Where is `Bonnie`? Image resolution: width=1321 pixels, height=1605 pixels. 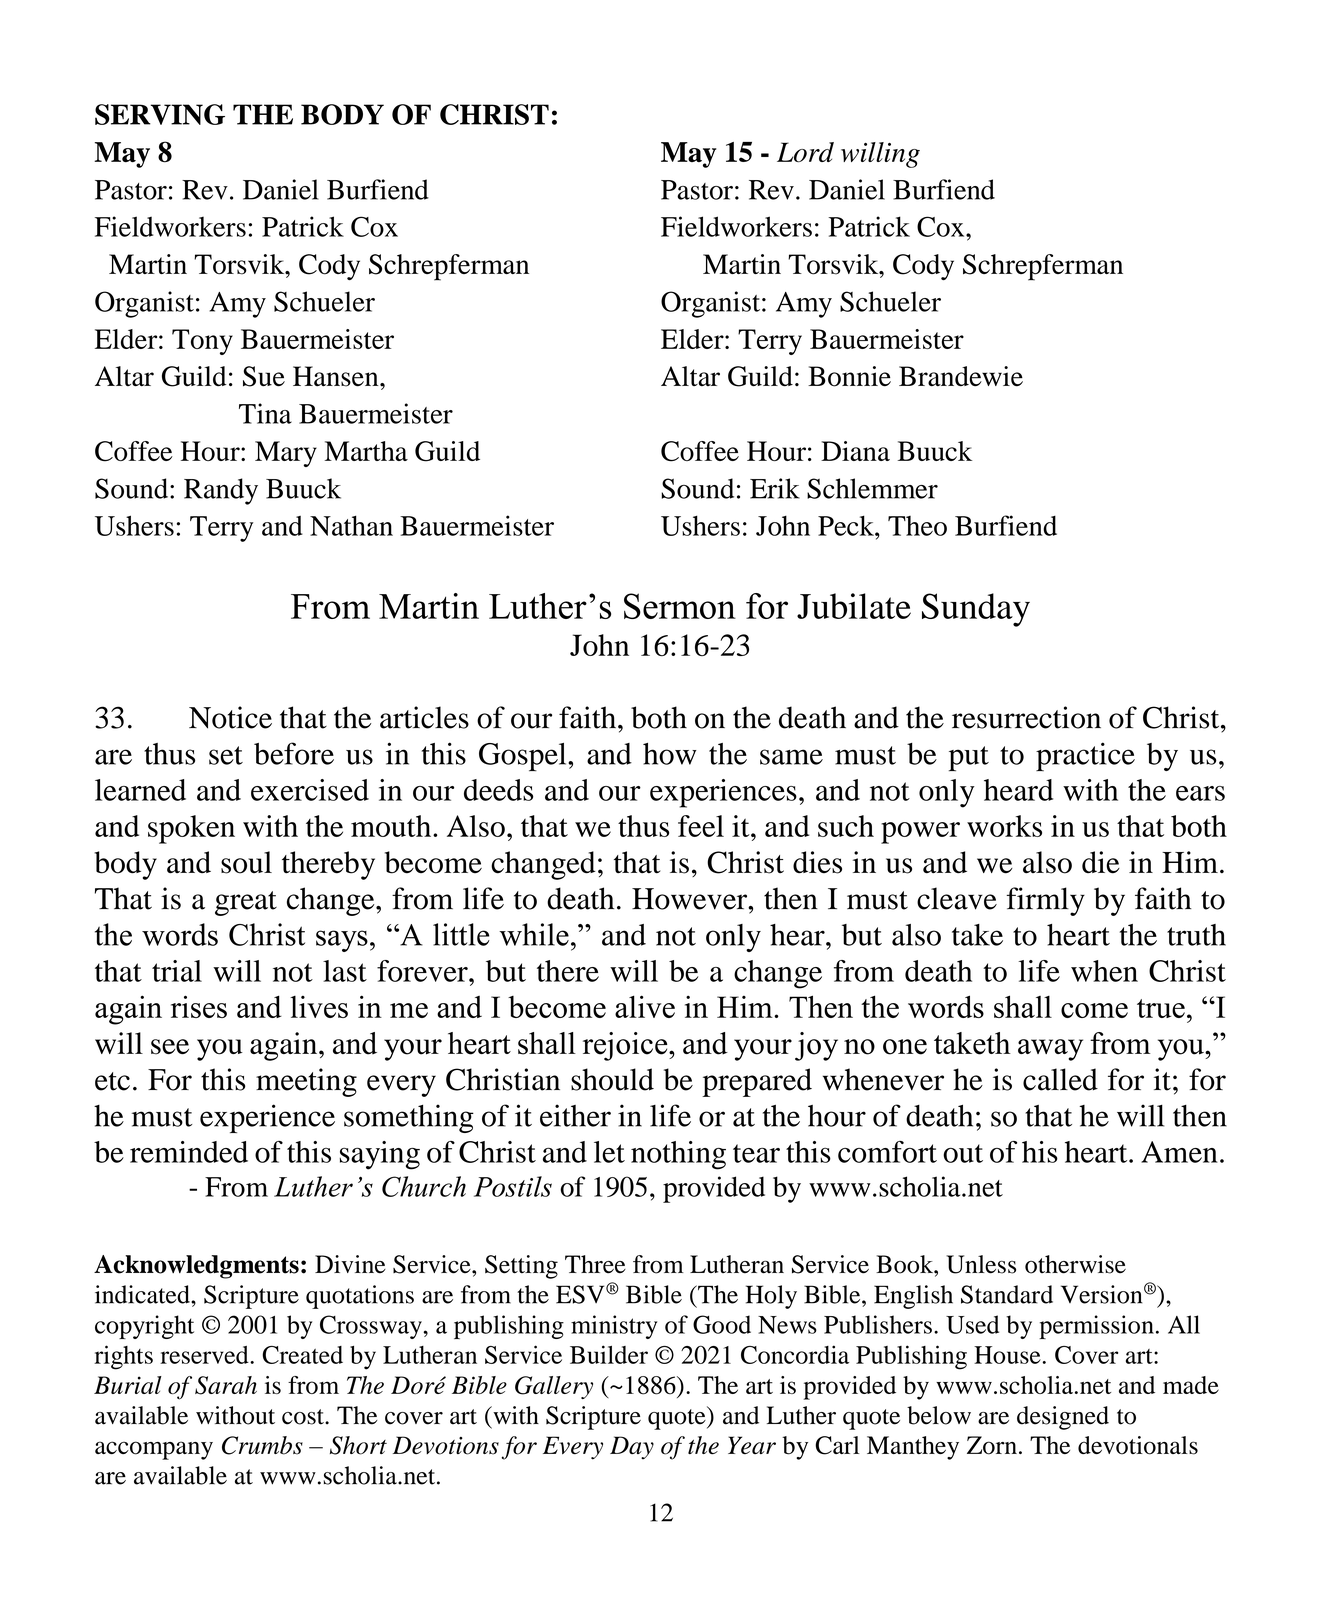
Bonnie is located at coordinates (849, 376).
